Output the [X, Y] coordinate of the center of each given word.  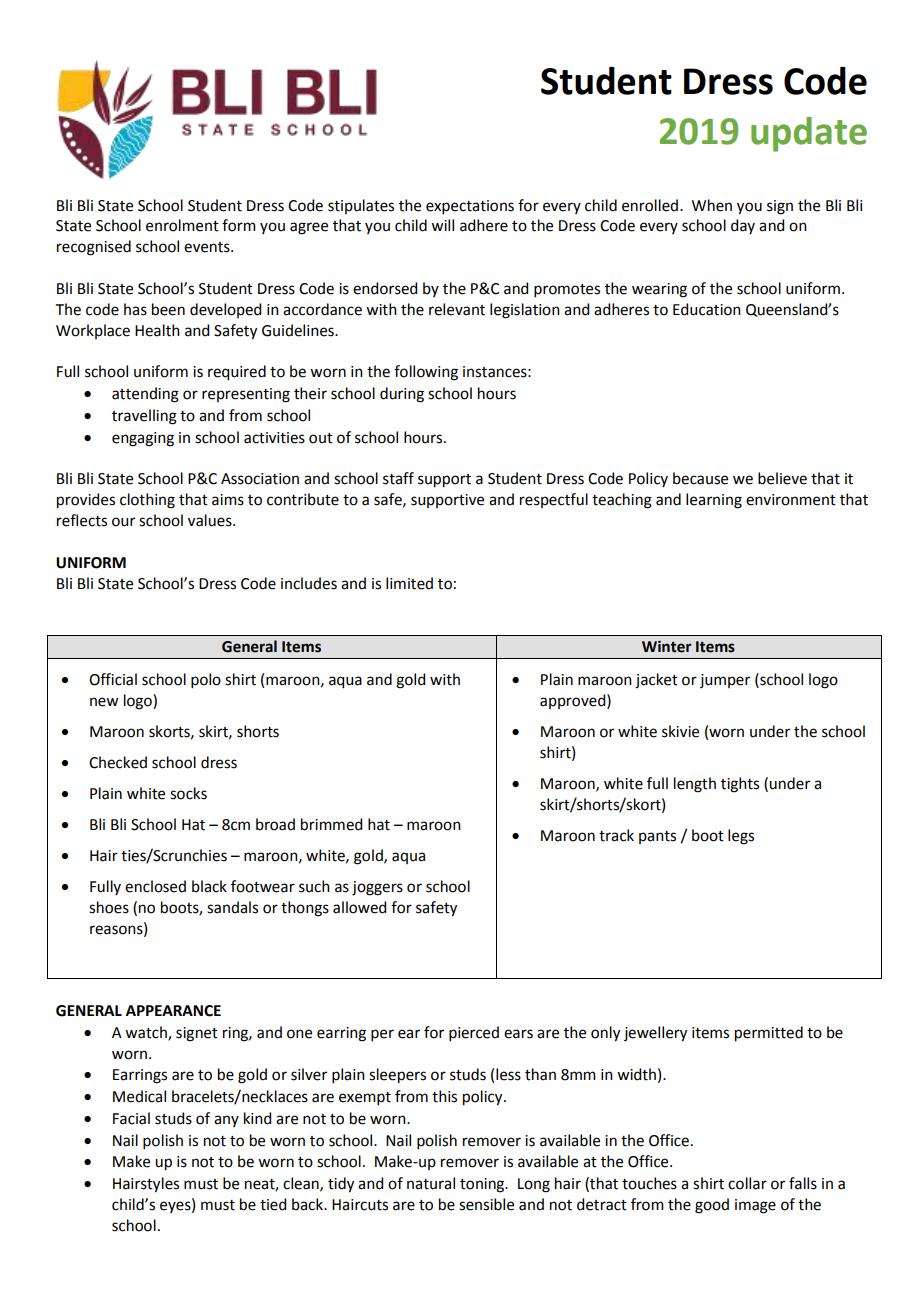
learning [714, 501]
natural [431, 1183]
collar [747, 1183]
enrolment [182, 225]
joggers [377, 888]
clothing [147, 501]
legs [741, 837]
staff [398, 478]
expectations [470, 207]
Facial [131, 1118]
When [712, 205]
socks [188, 793]
